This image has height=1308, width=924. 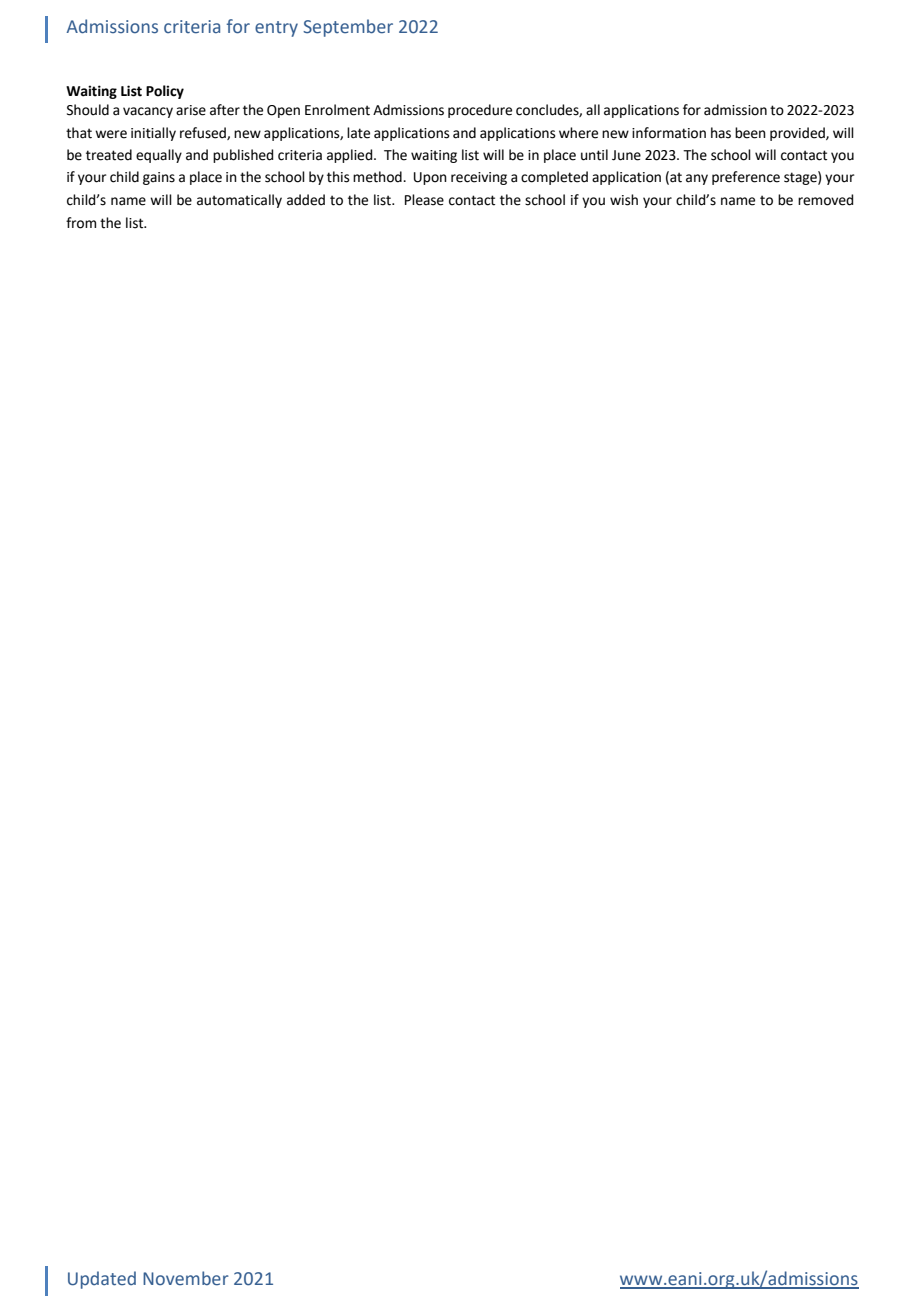 What do you see at coordinates (480, 111) in the image?
I see `procedure` at bounding box center [480, 111].
